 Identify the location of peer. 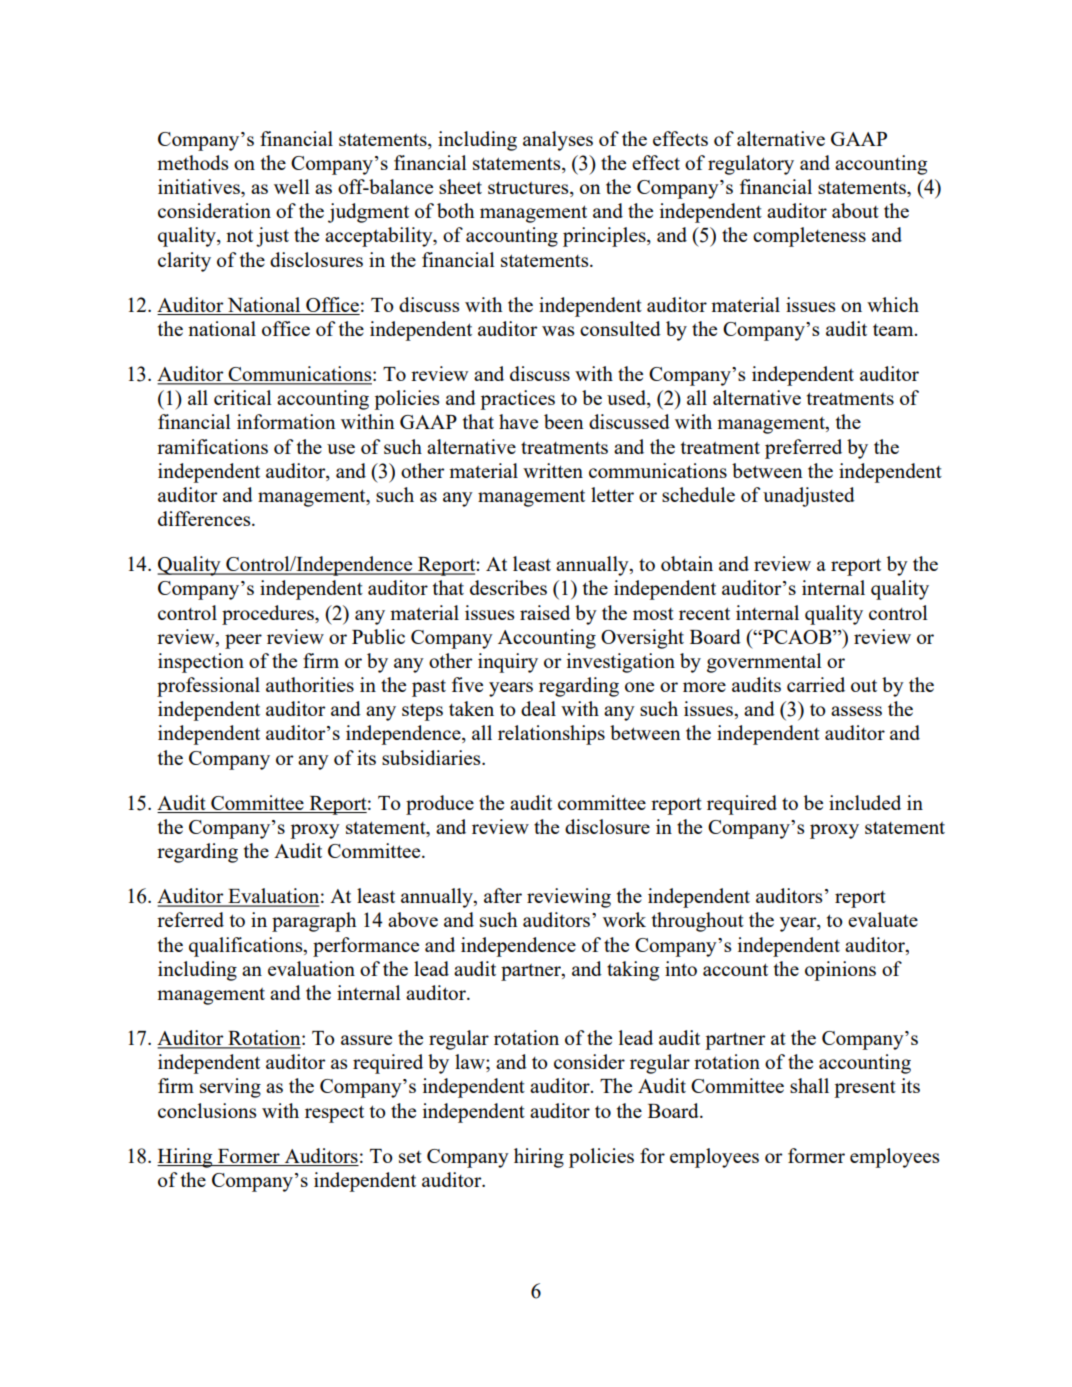
(243, 641).
